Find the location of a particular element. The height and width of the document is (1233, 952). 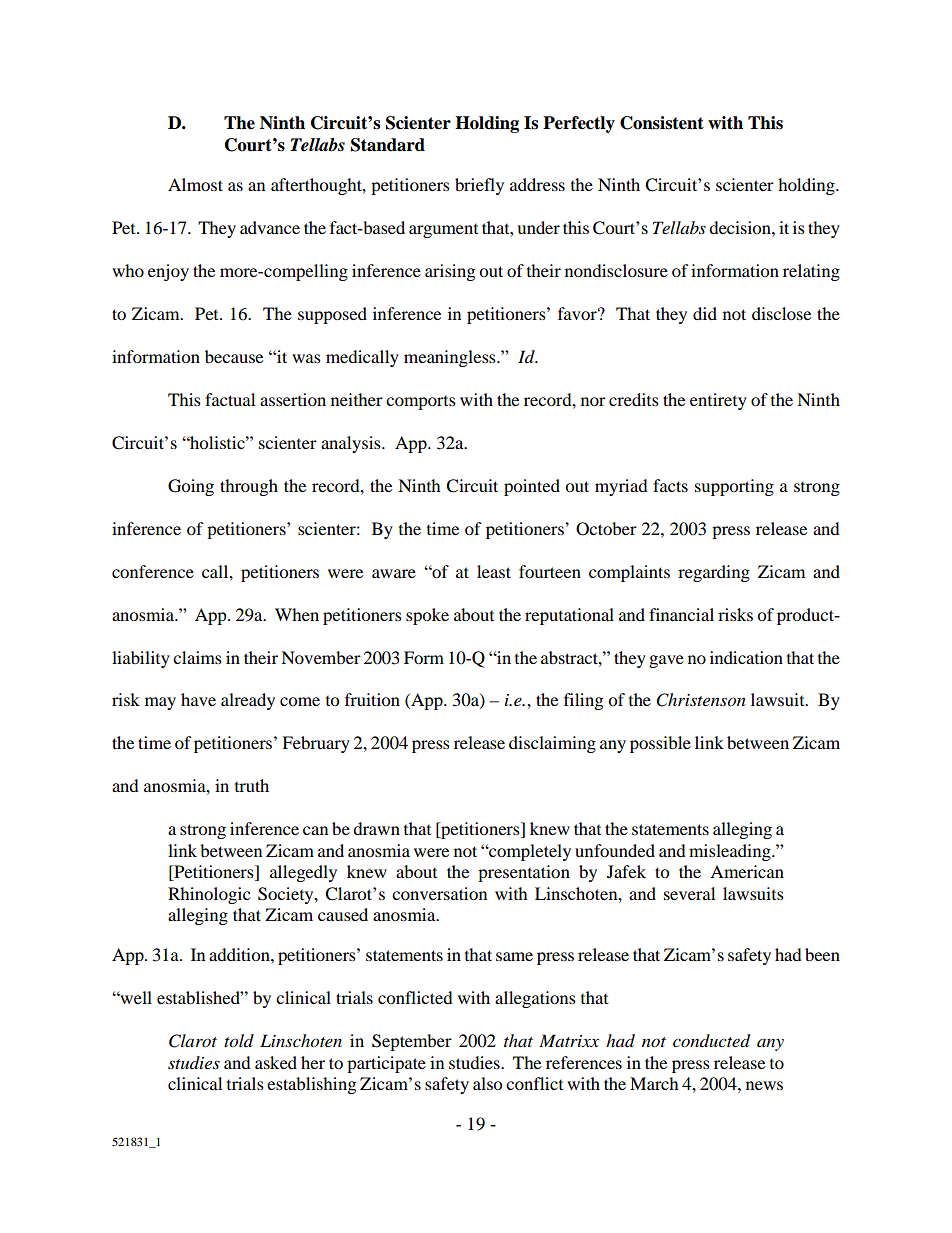

Consistent is located at coordinates (662, 123).
